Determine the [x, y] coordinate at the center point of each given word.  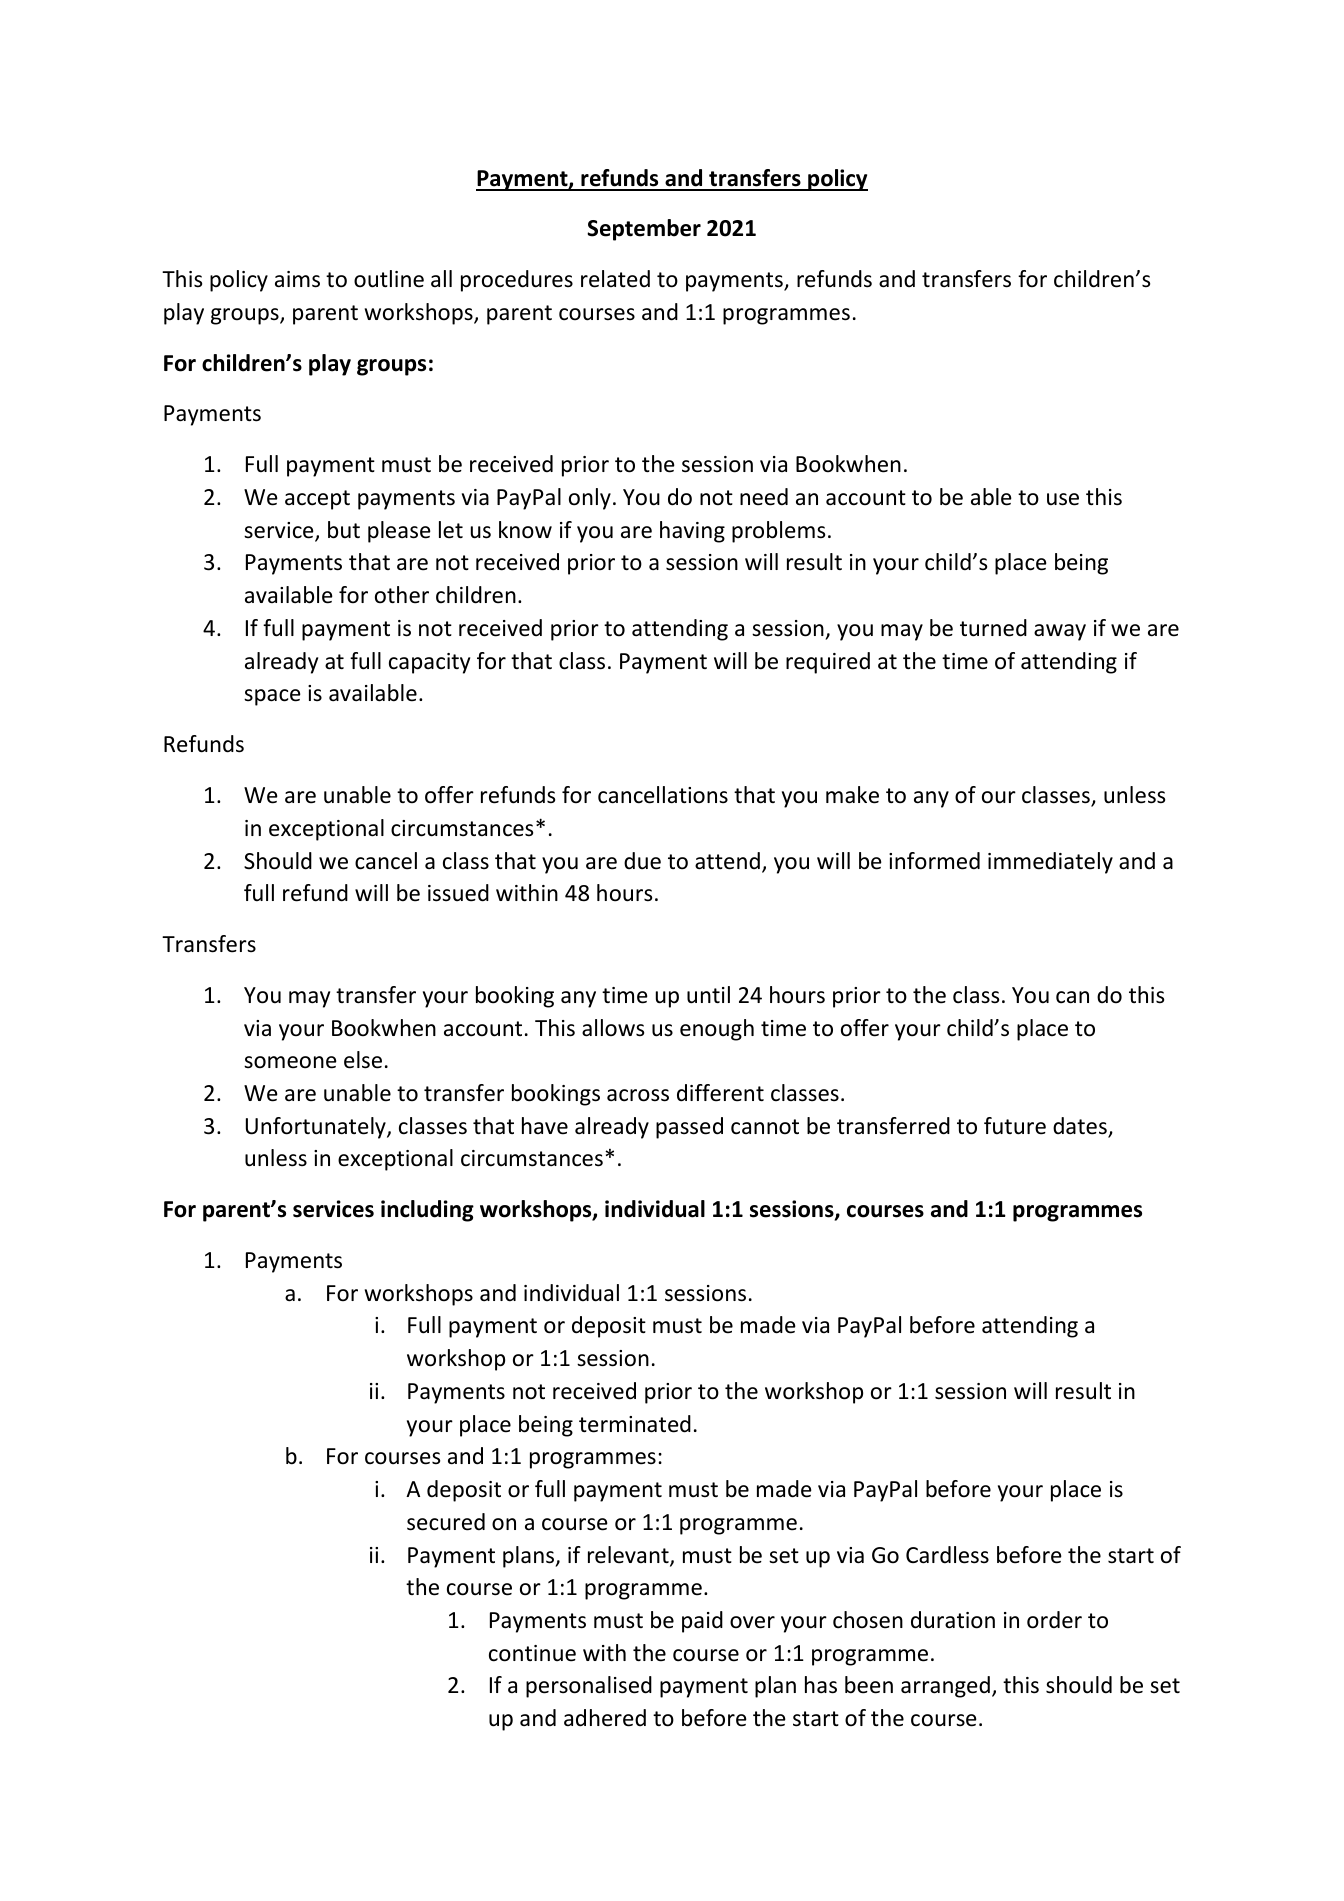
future [1015, 1126]
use [1063, 499]
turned [993, 628]
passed [689, 1128]
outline [389, 279]
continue [532, 1653]
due [642, 861]
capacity [429, 663]
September [644, 230]
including [427, 1211]
